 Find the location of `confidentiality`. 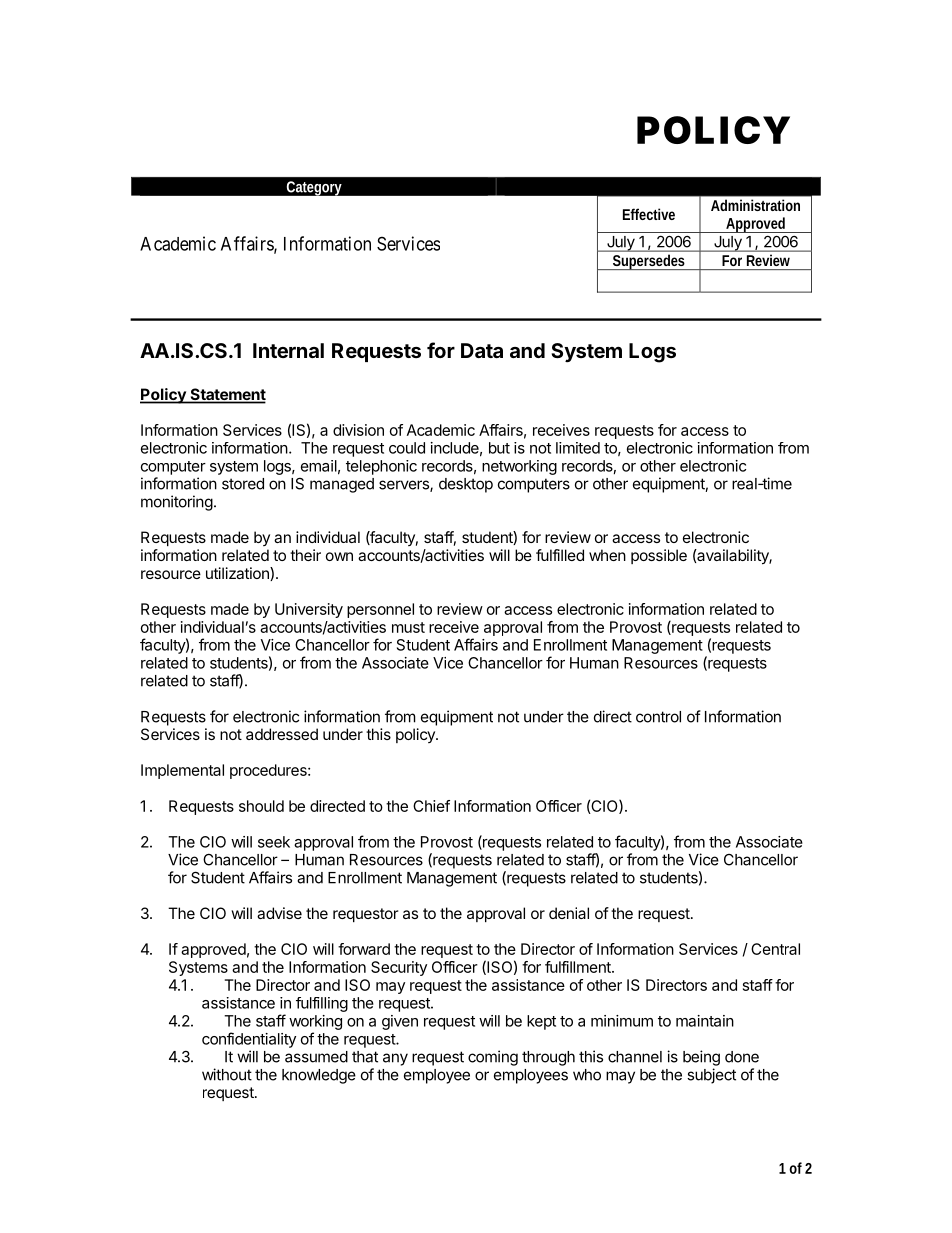

confidentiality is located at coordinates (249, 1040).
